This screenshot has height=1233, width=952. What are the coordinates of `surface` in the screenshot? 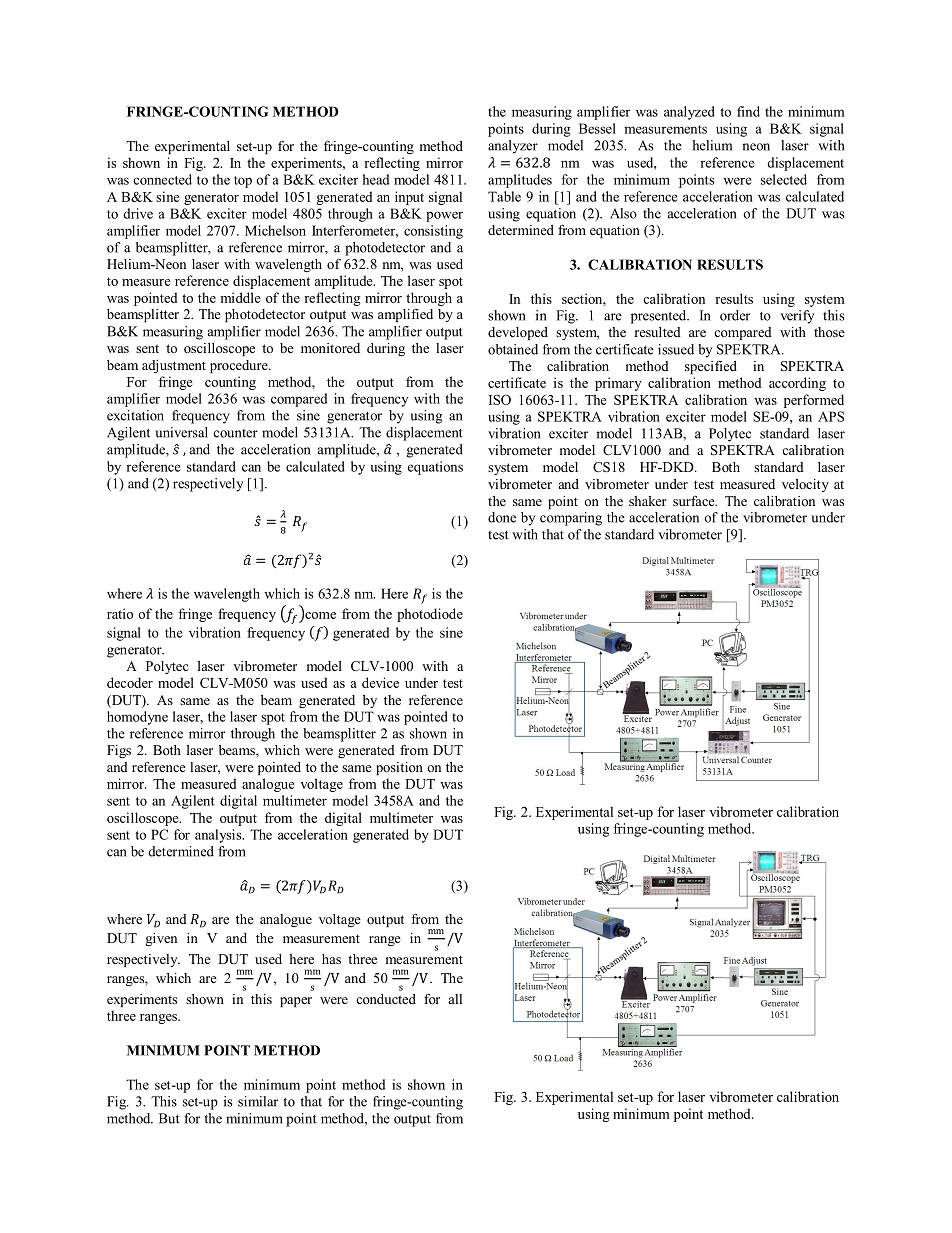 It's located at (695, 501).
